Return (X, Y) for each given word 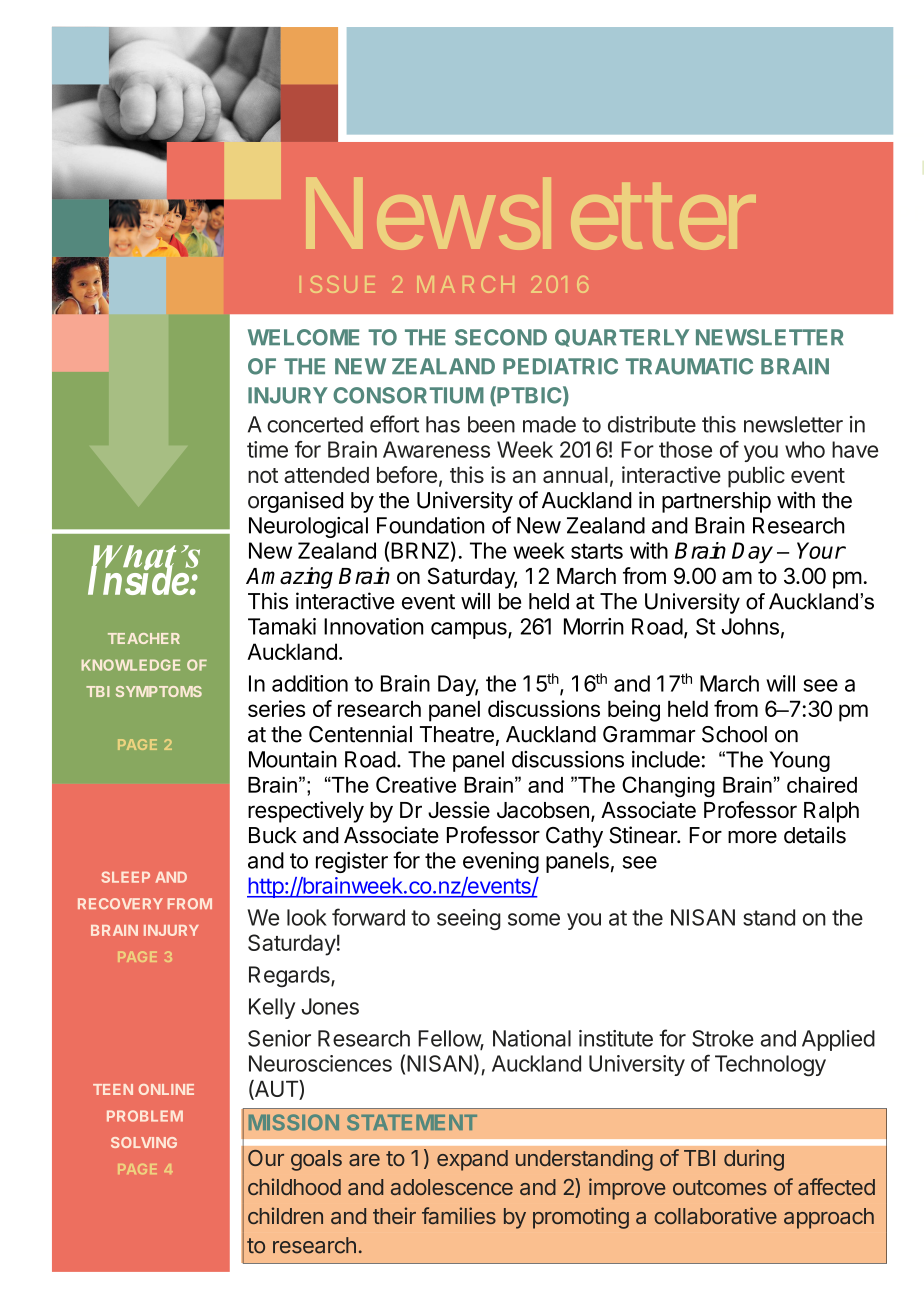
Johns (750, 626)
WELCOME (303, 337)
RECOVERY (120, 903)
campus (470, 630)
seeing (469, 919)
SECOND (501, 337)
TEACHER (144, 638)
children (285, 1215)
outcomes (720, 1187)
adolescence (452, 1187)
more (752, 837)
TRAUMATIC (689, 366)
